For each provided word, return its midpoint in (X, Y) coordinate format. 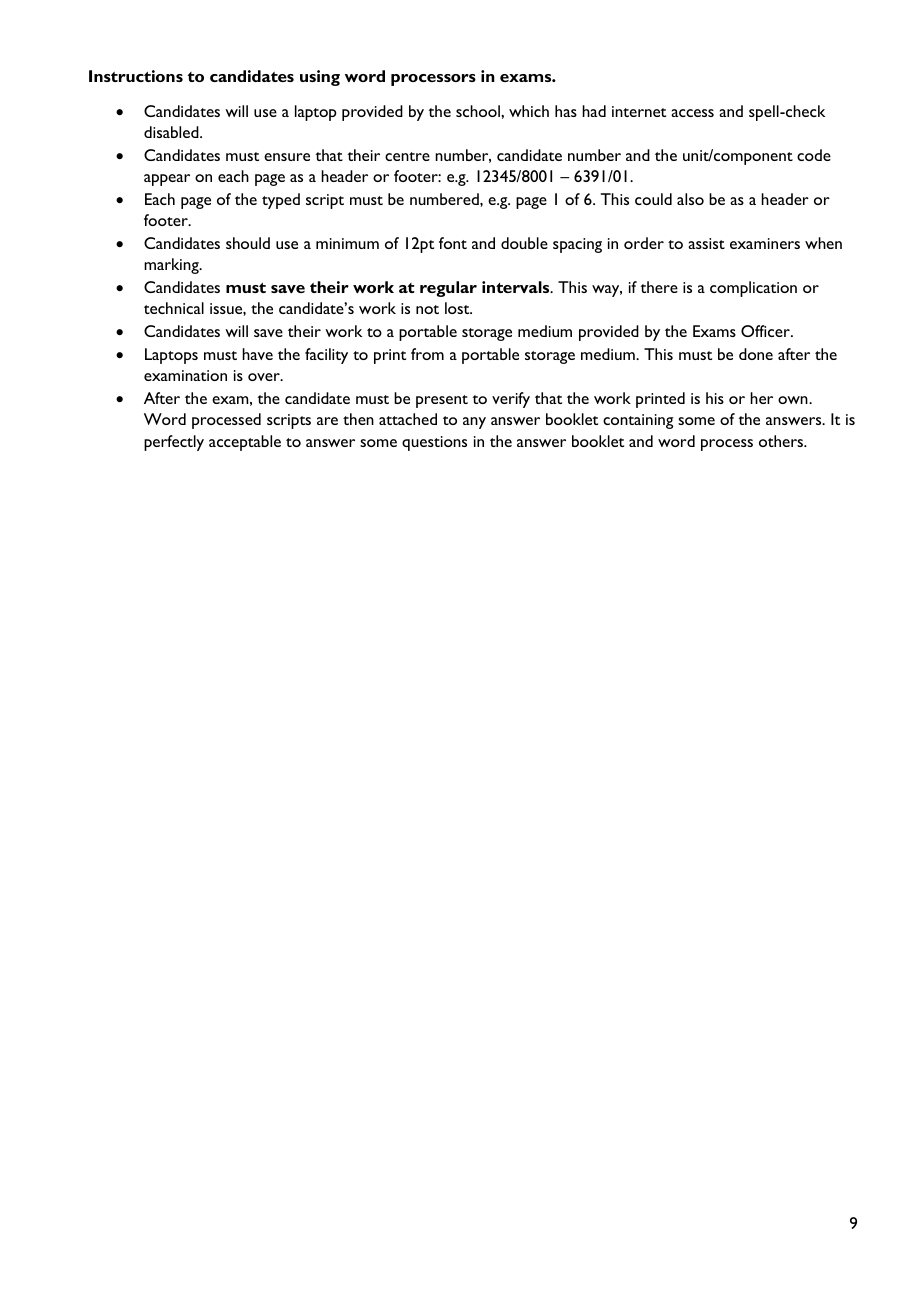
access (692, 113)
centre (407, 156)
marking (172, 266)
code (814, 155)
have (257, 354)
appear (167, 180)
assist (706, 243)
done (756, 354)
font (453, 243)
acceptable (245, 443)
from (427, 354)
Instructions (136, 76)
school (479, 111)
